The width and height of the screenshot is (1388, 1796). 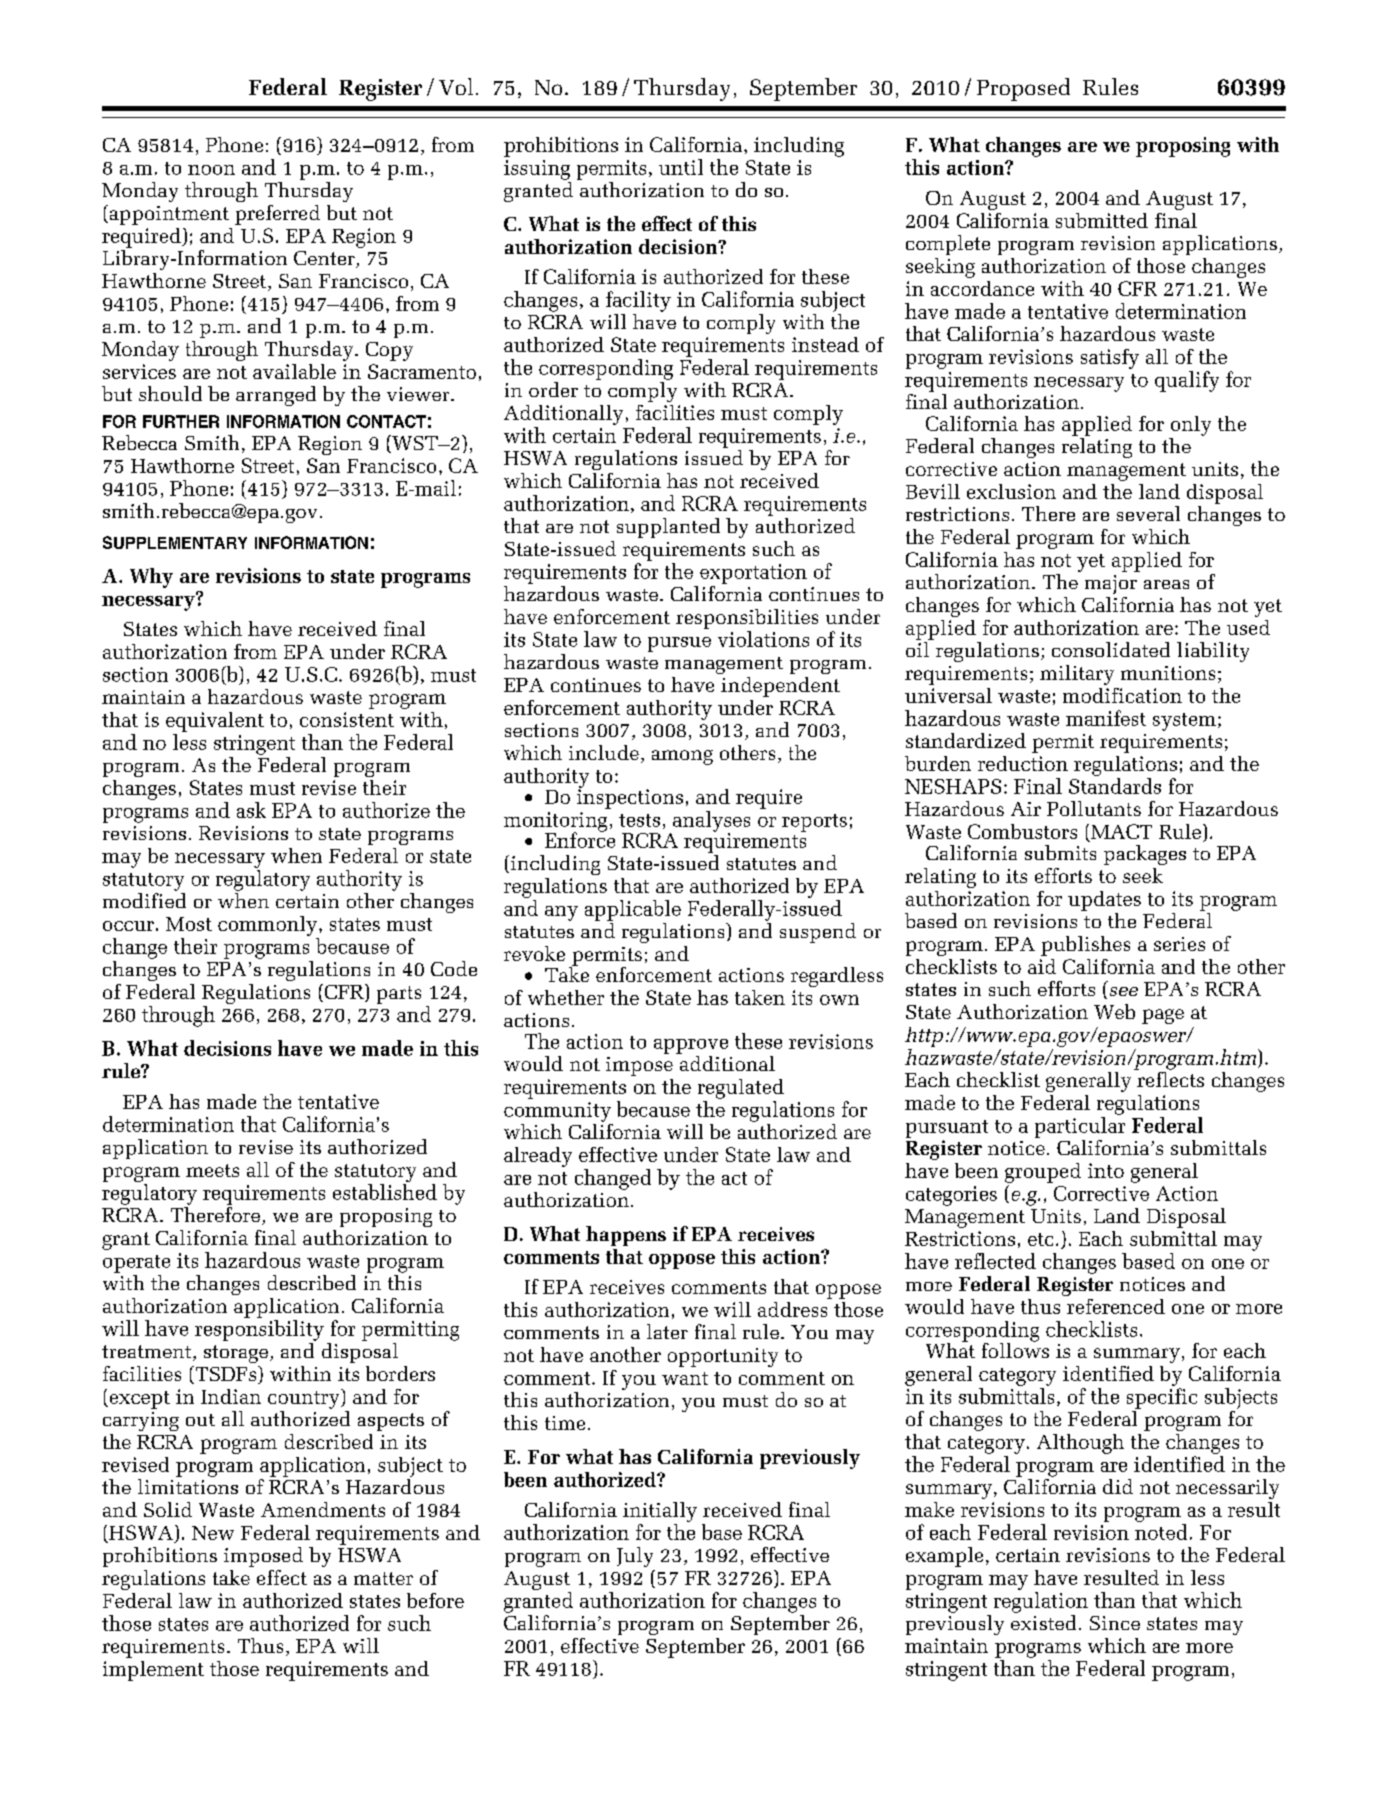 What do you see at coordinates (635, 1557) in the screenshot?
I see `July` at bounding box center [635, 1557].
